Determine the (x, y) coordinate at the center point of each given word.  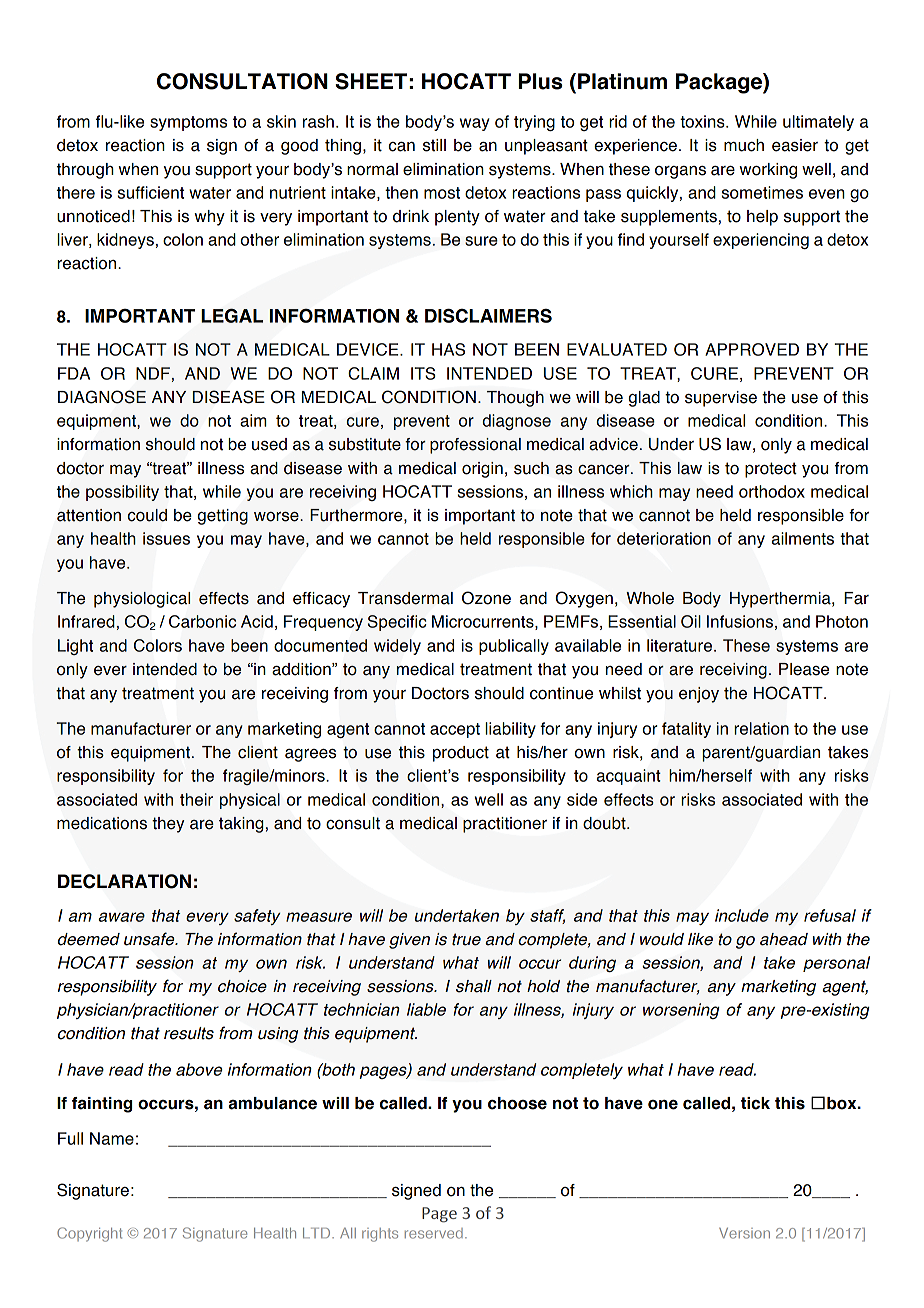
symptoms (188, 123)
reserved (434, 1233)
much (744, 145)
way (475, 124)
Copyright (89, 1234)
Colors (158, 645)
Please (804, 669)
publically (514, 647)
